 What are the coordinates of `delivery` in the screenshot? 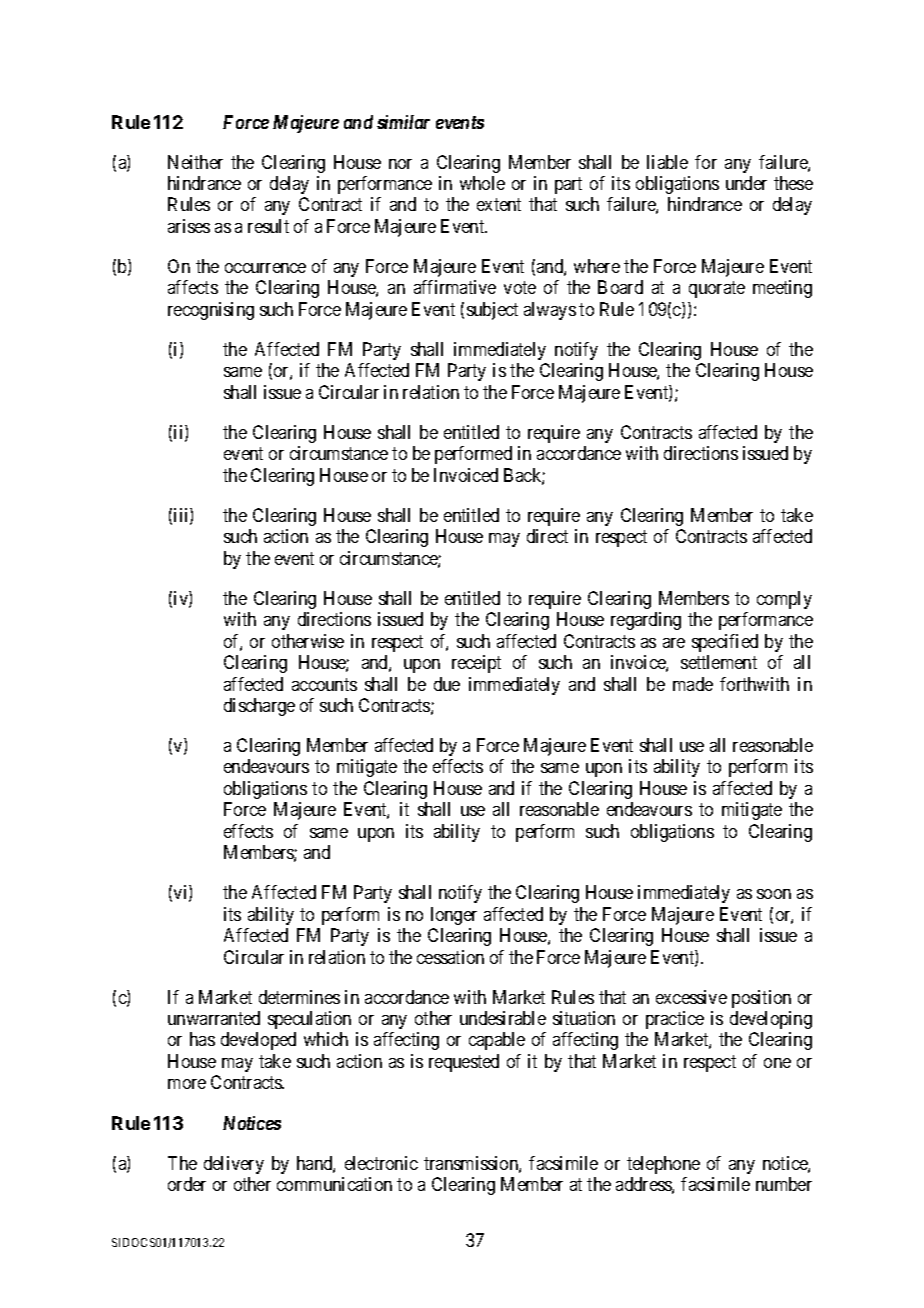 It's located at (234, 1165).
